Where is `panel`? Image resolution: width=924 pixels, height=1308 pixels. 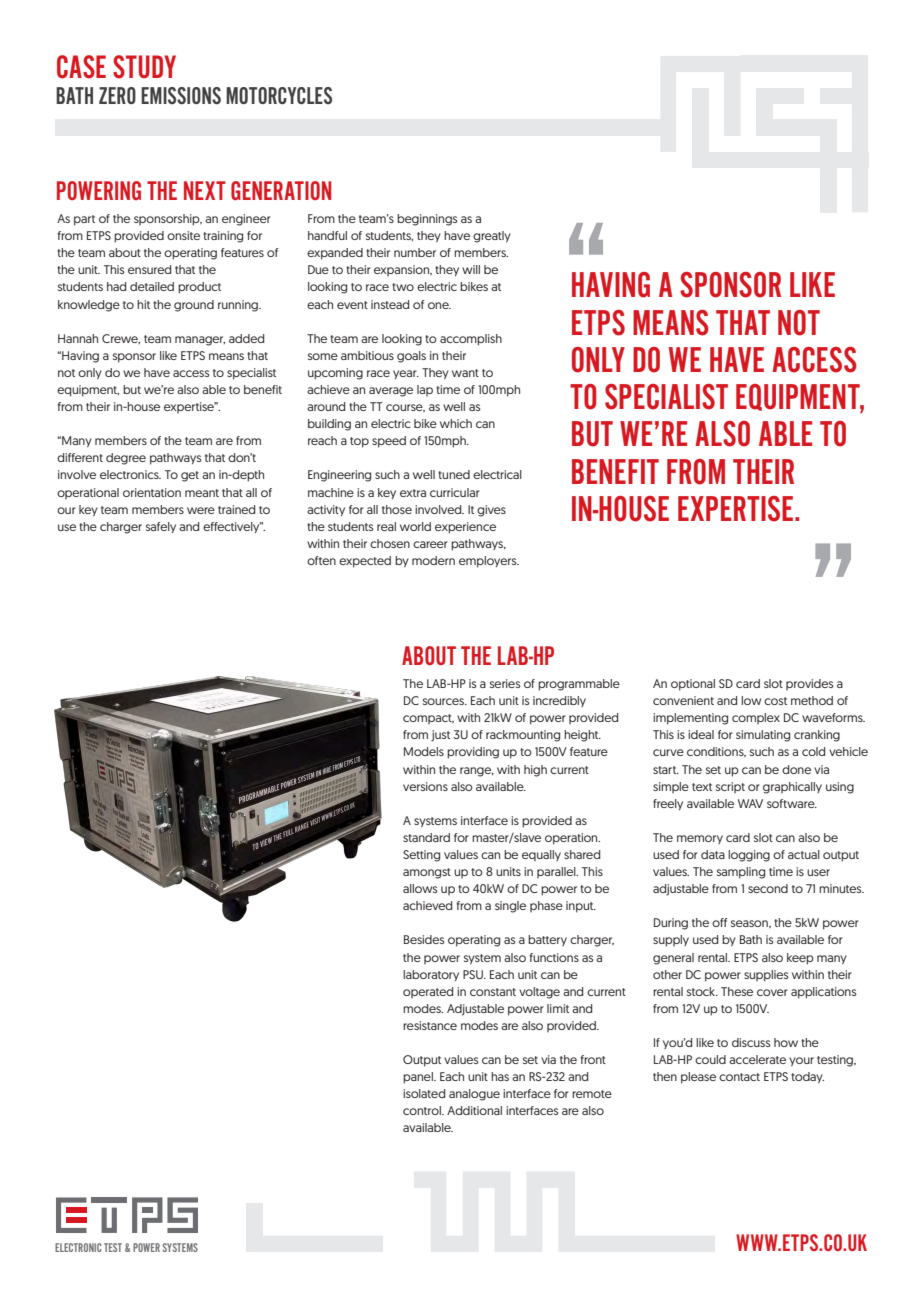
panel is located at coordinates (419, 1078).
